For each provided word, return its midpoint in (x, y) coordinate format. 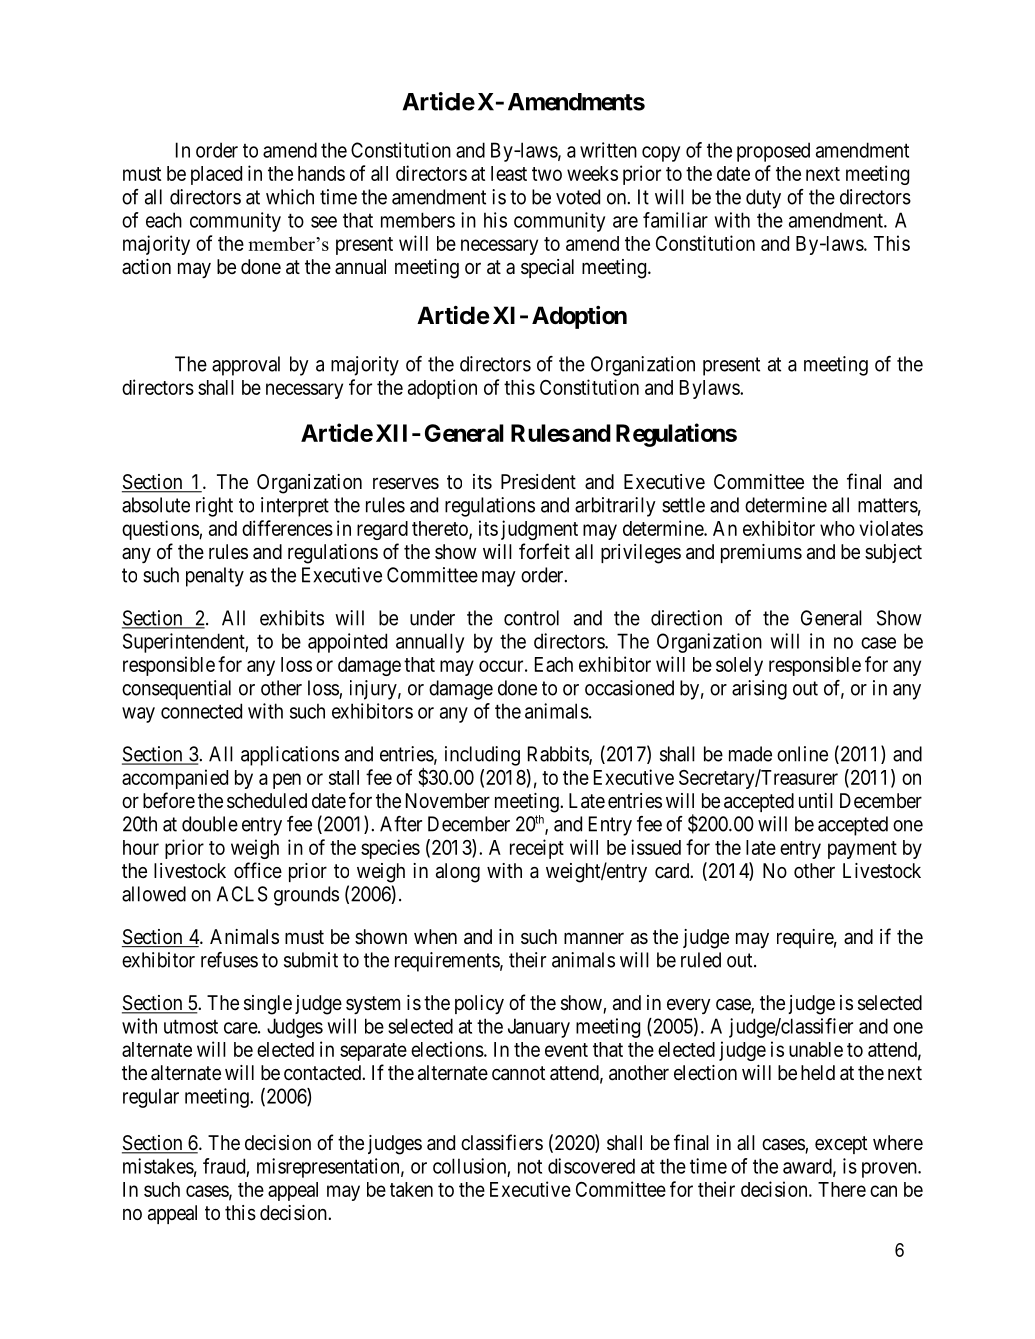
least (509, 173)
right (214, 507)
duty (763, 199)
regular (151, 1098)
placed (216, 175)
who (837, 528)
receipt (537, 849)
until (816, 800)
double (210, 824)
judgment (539, 530)
